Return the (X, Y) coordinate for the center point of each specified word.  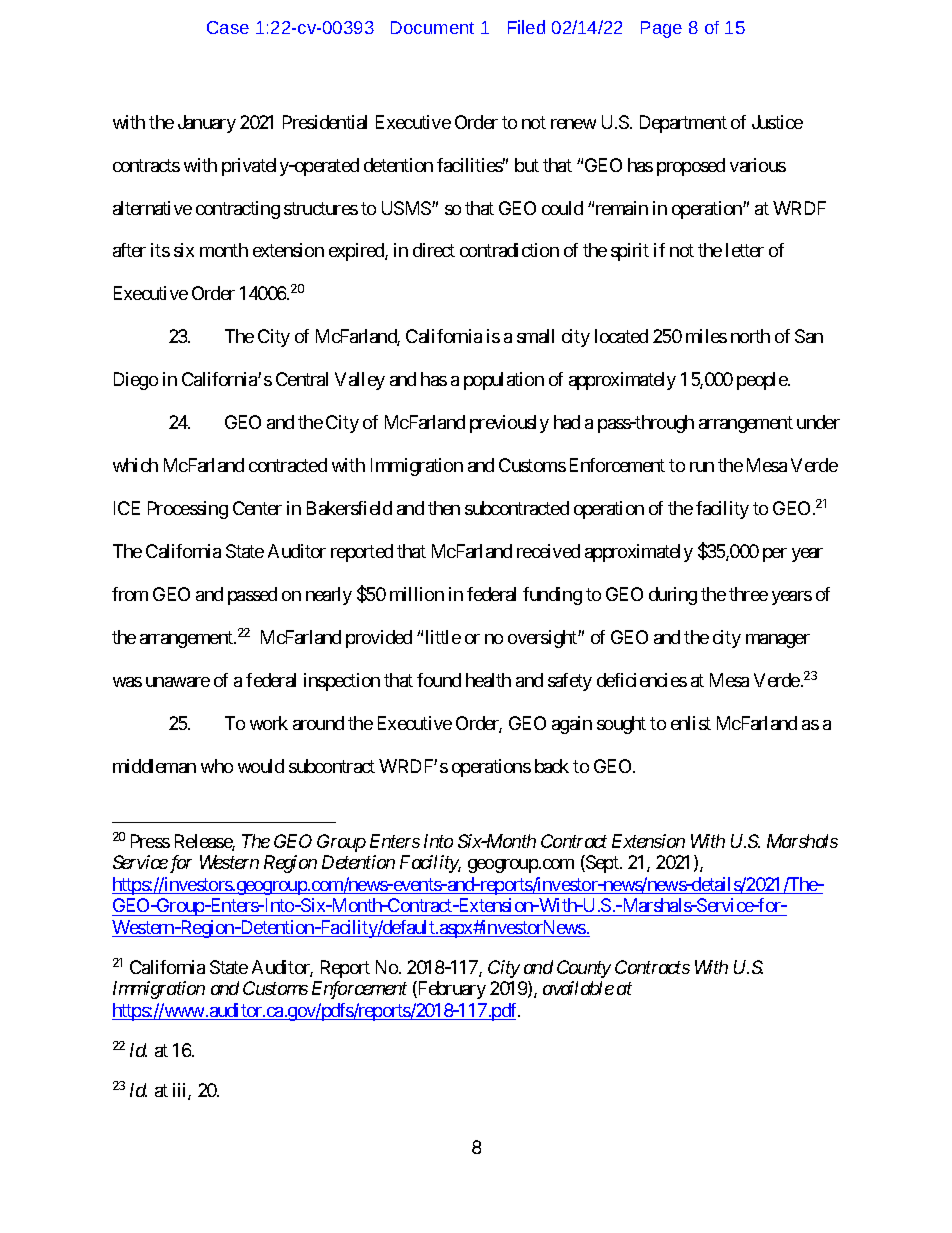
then (444, 508)
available (578, 988)
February (451, 990)
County (584, 969)
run (702, 467)
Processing (188, 510)
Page (661, 29)
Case (228, 27)
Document (432, 27)
